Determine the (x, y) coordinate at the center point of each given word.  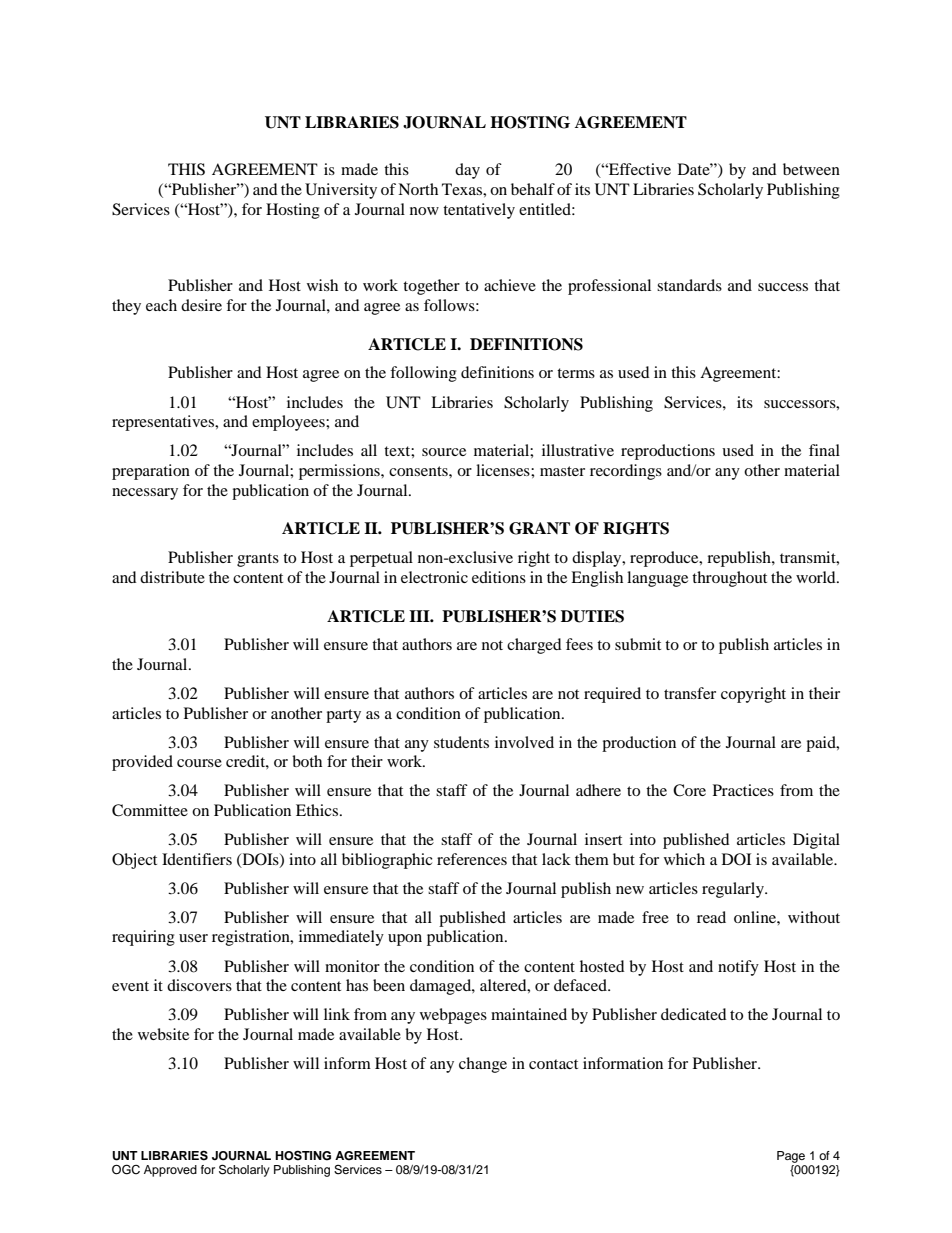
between (811, 169)
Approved (170, 1171)
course (199, 763)
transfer (690, 693)
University (341, 191)
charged (534, 646)
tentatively (479, 211)
